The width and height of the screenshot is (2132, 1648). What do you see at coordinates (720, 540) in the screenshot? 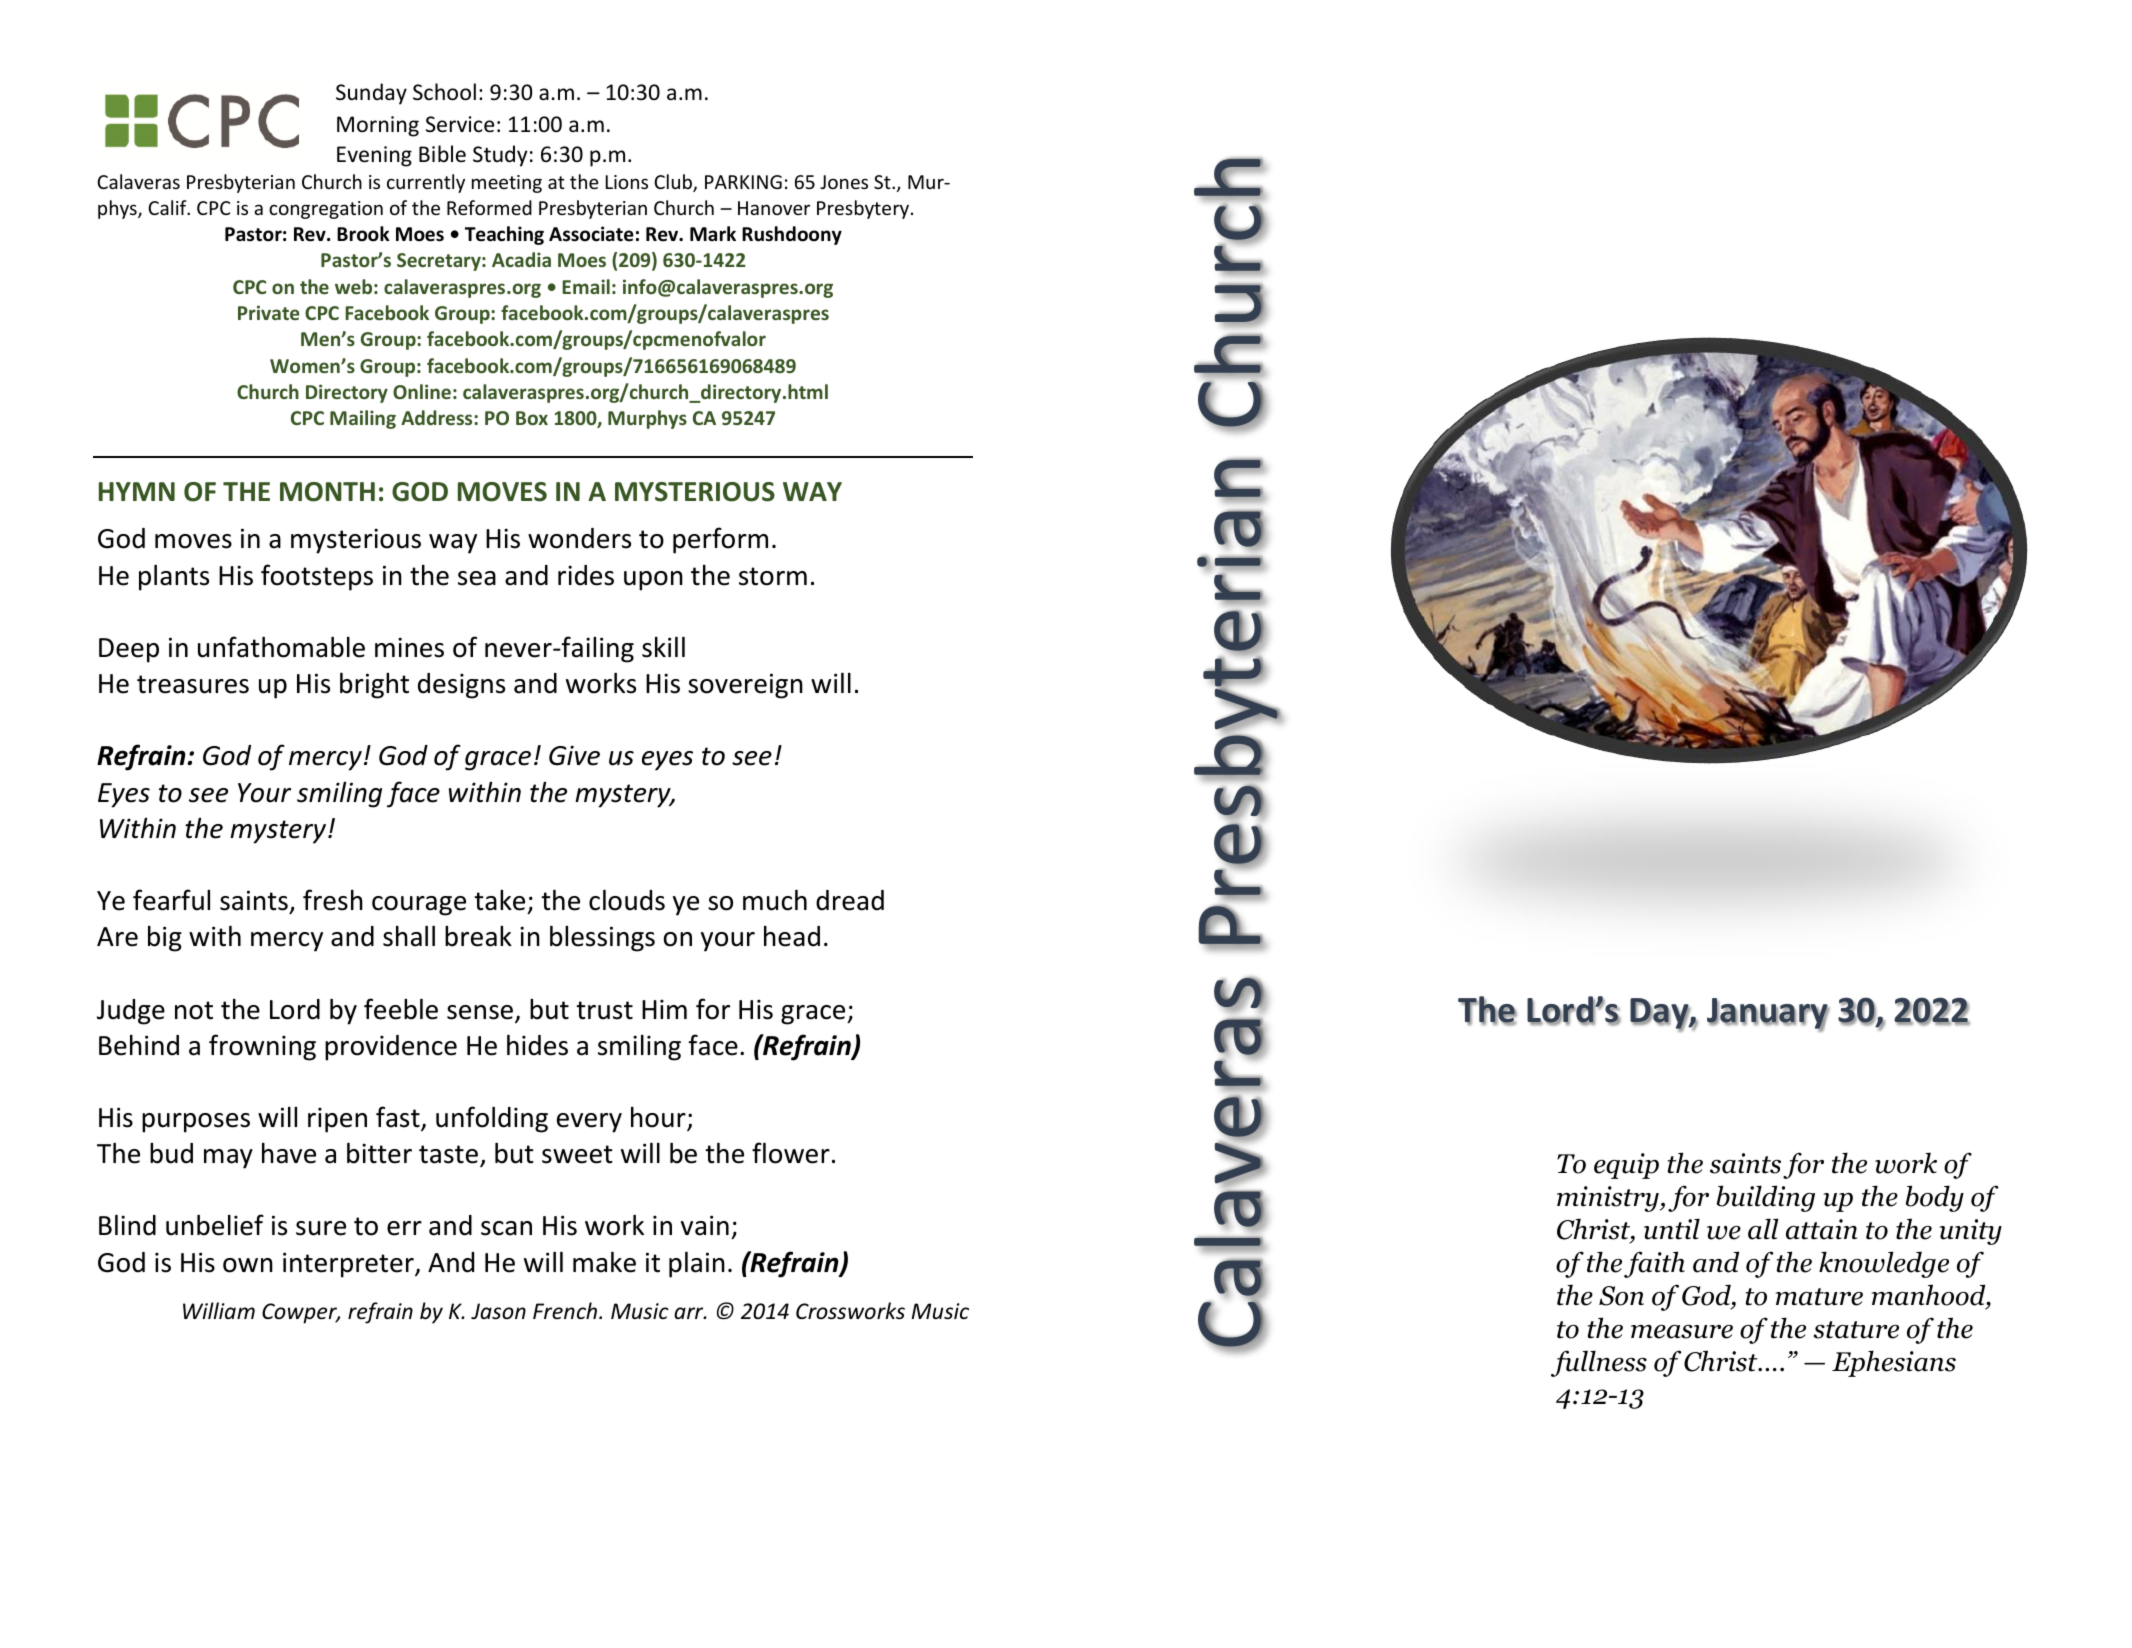
I see `perform` at bounding box center [720, 540].
